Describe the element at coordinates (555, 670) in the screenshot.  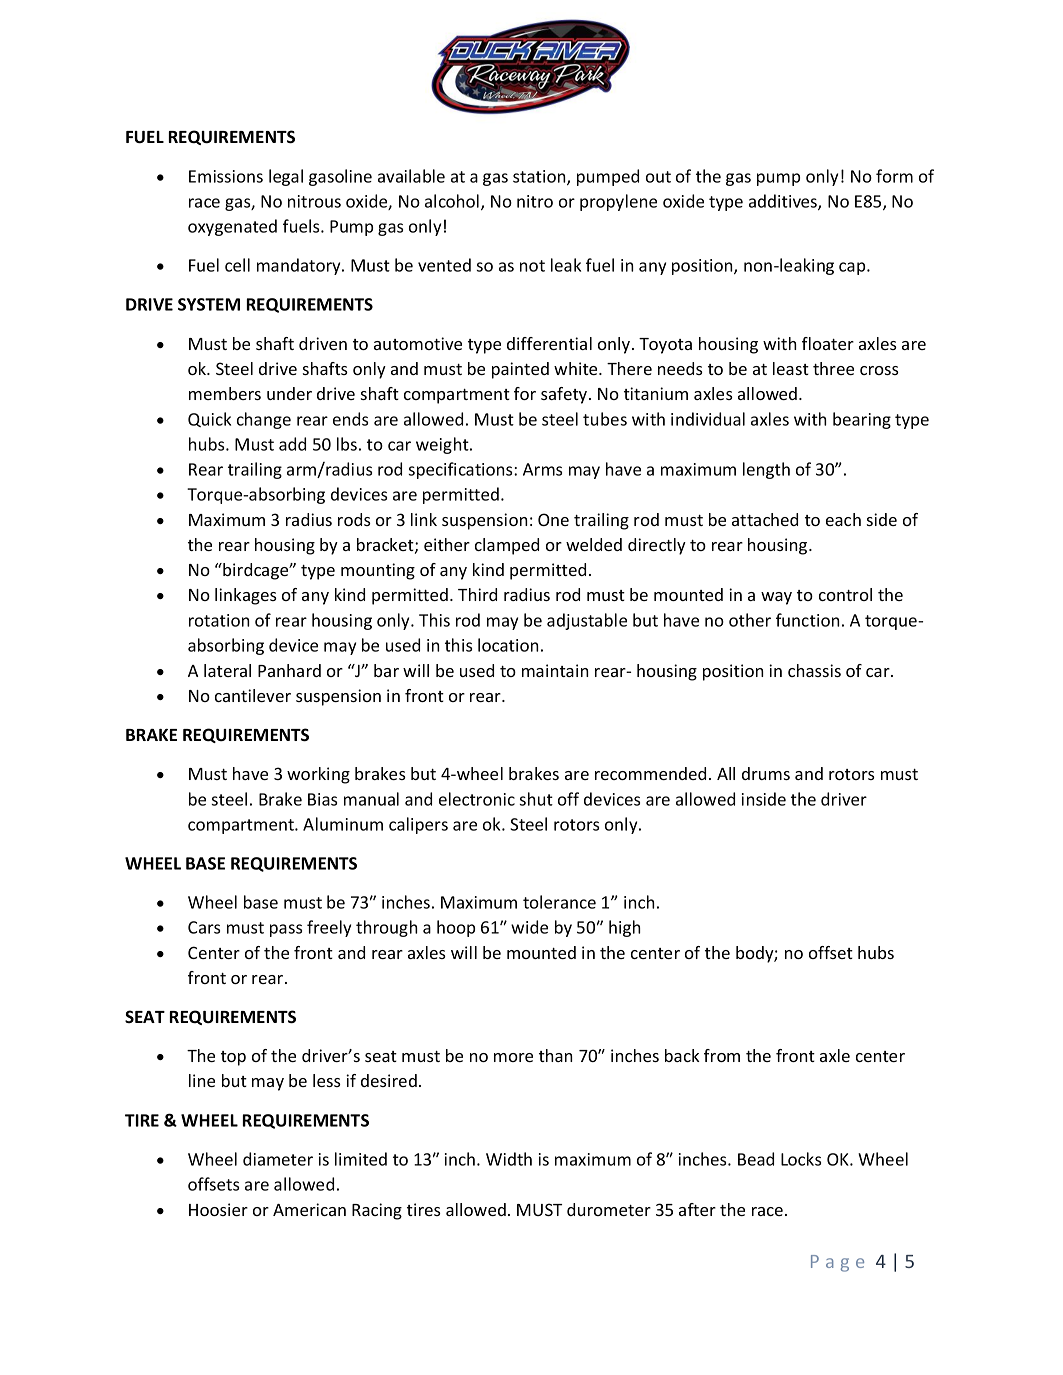
I see `maintain` at that location.
